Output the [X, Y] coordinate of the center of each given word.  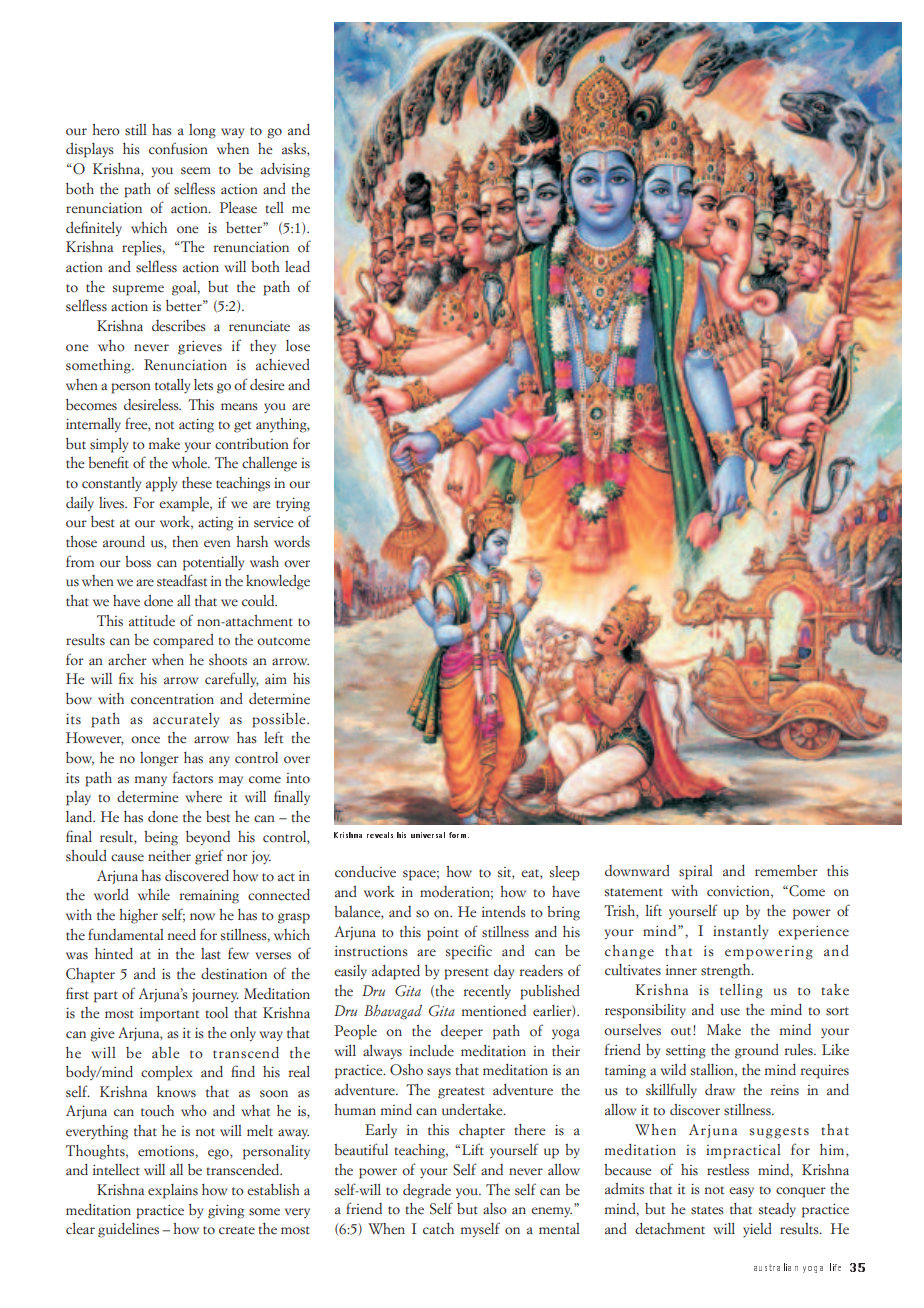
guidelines [128, 1230]
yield [757, 1230]
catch [438, 1228]
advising [285, 170]
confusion [178, 148]
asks [295, 149]
